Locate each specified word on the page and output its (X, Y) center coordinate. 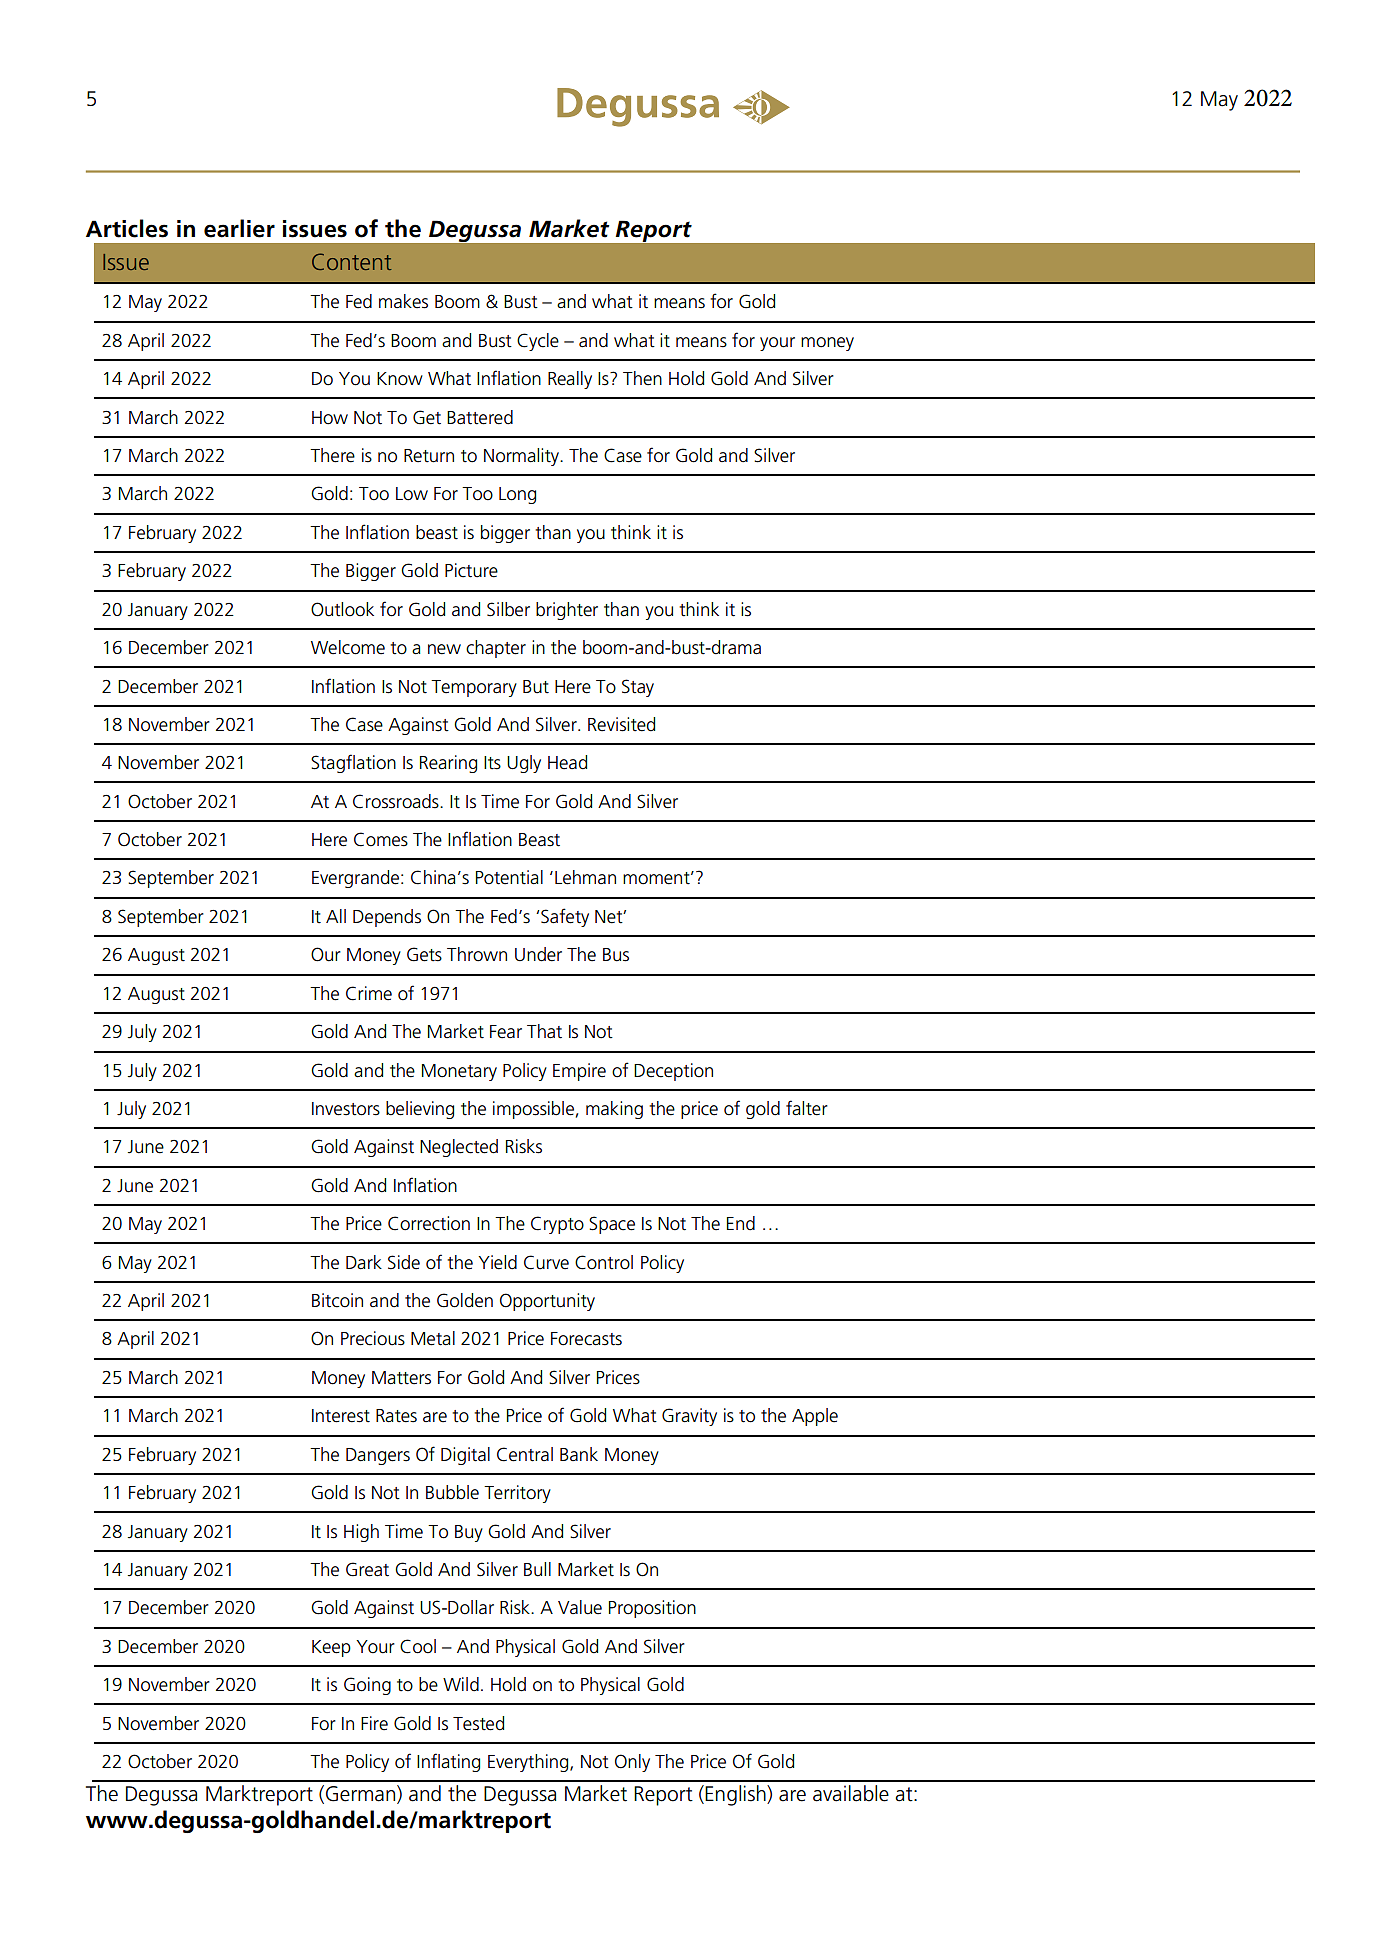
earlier (239, 228)
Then (642, 378)
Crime (369, 993)
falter (807, 1108)
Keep (331, 1648)
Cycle (538, 342)
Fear (506, 1032)
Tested (478, 1723)
